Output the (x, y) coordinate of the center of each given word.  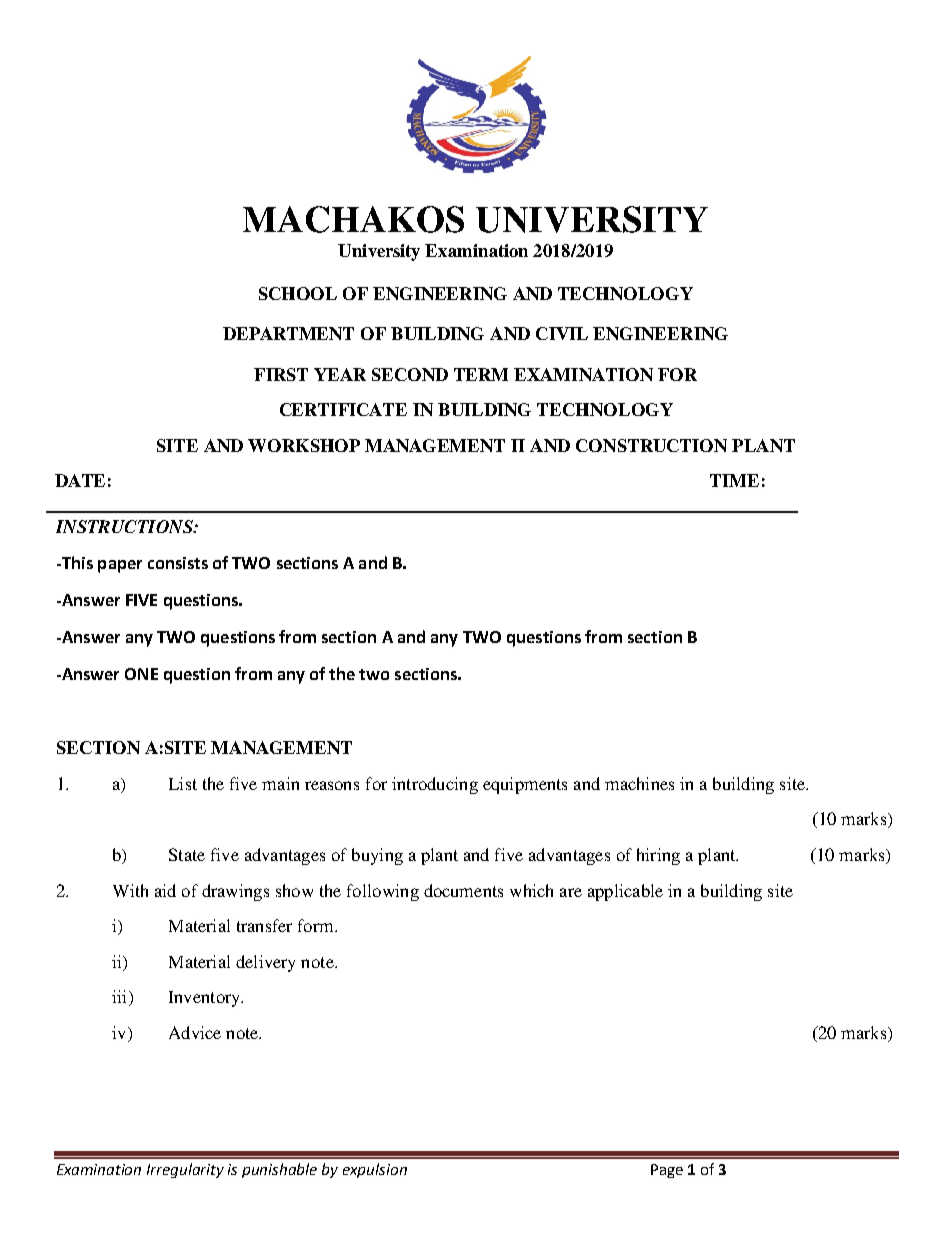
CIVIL (562, 333)
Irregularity (185, 1170)
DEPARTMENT (288, 333)
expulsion (375, 1170)
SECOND (410, 374)
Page (667, 1171)
